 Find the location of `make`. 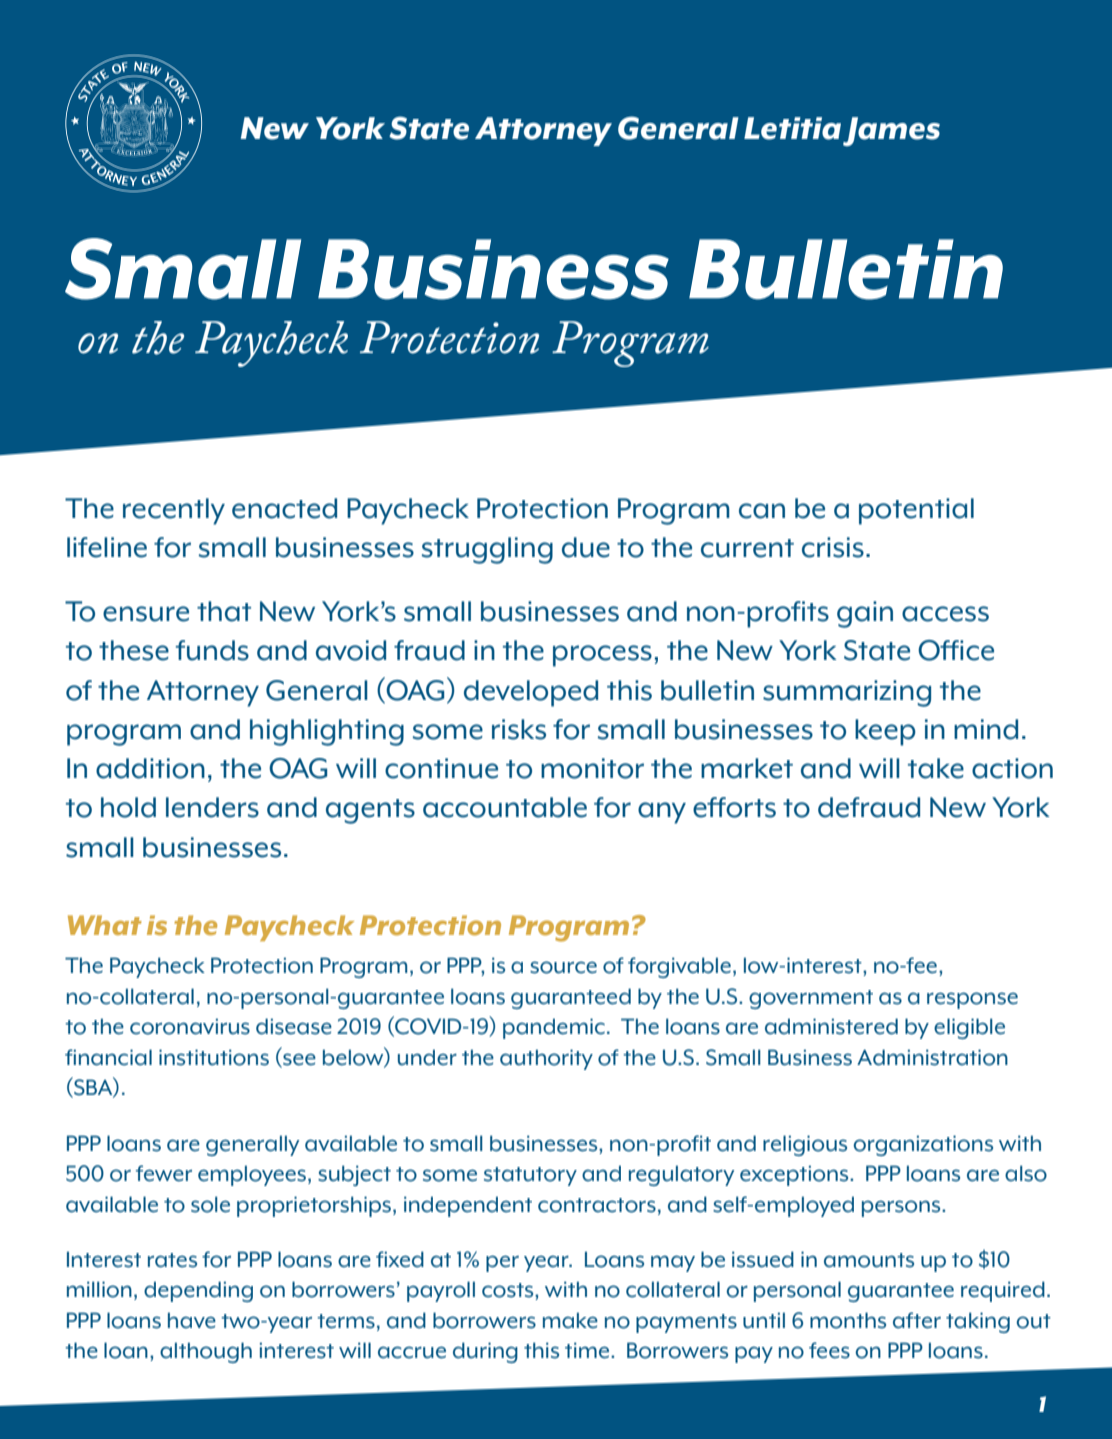

make is located at coordinates (570, 1320).
